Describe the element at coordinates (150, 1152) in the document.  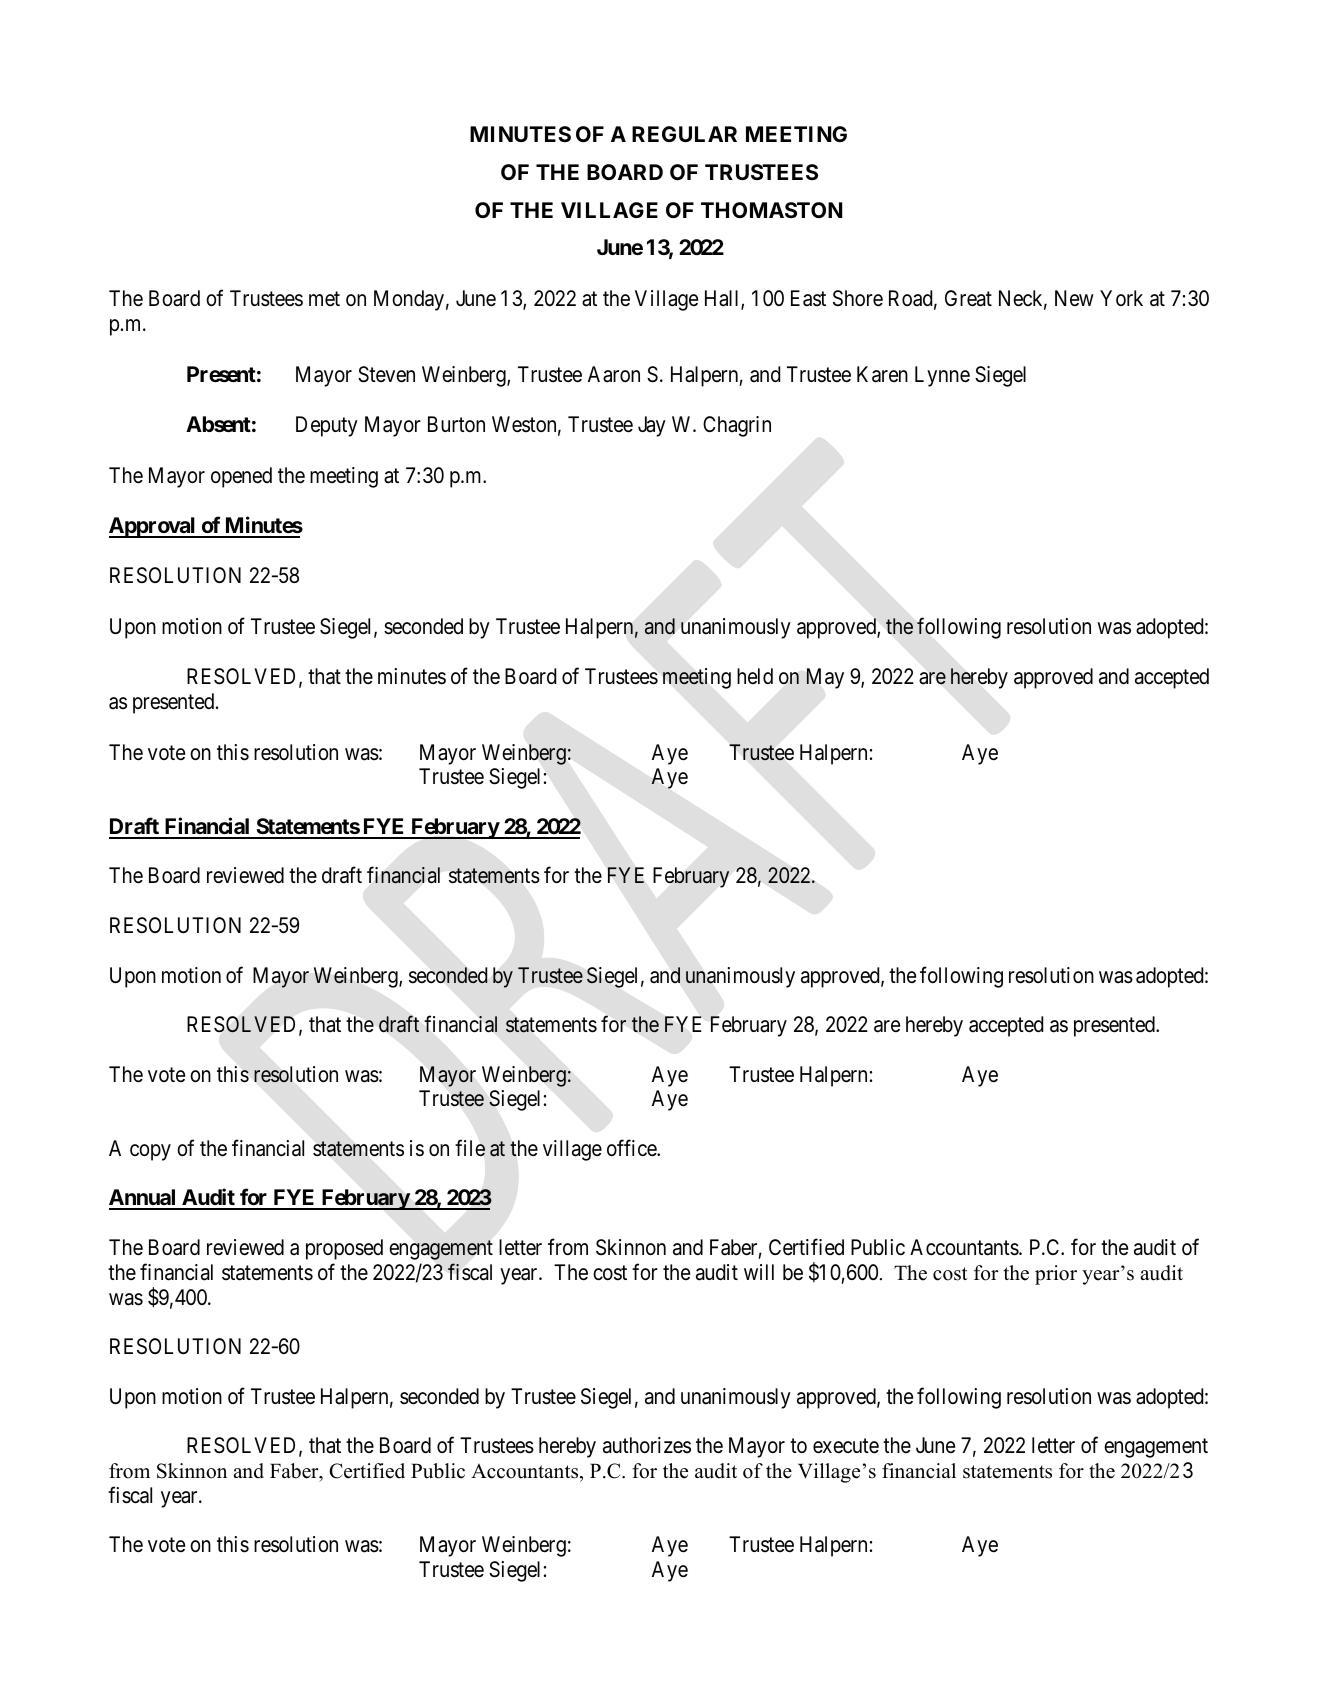
I see `copy` at that location.
